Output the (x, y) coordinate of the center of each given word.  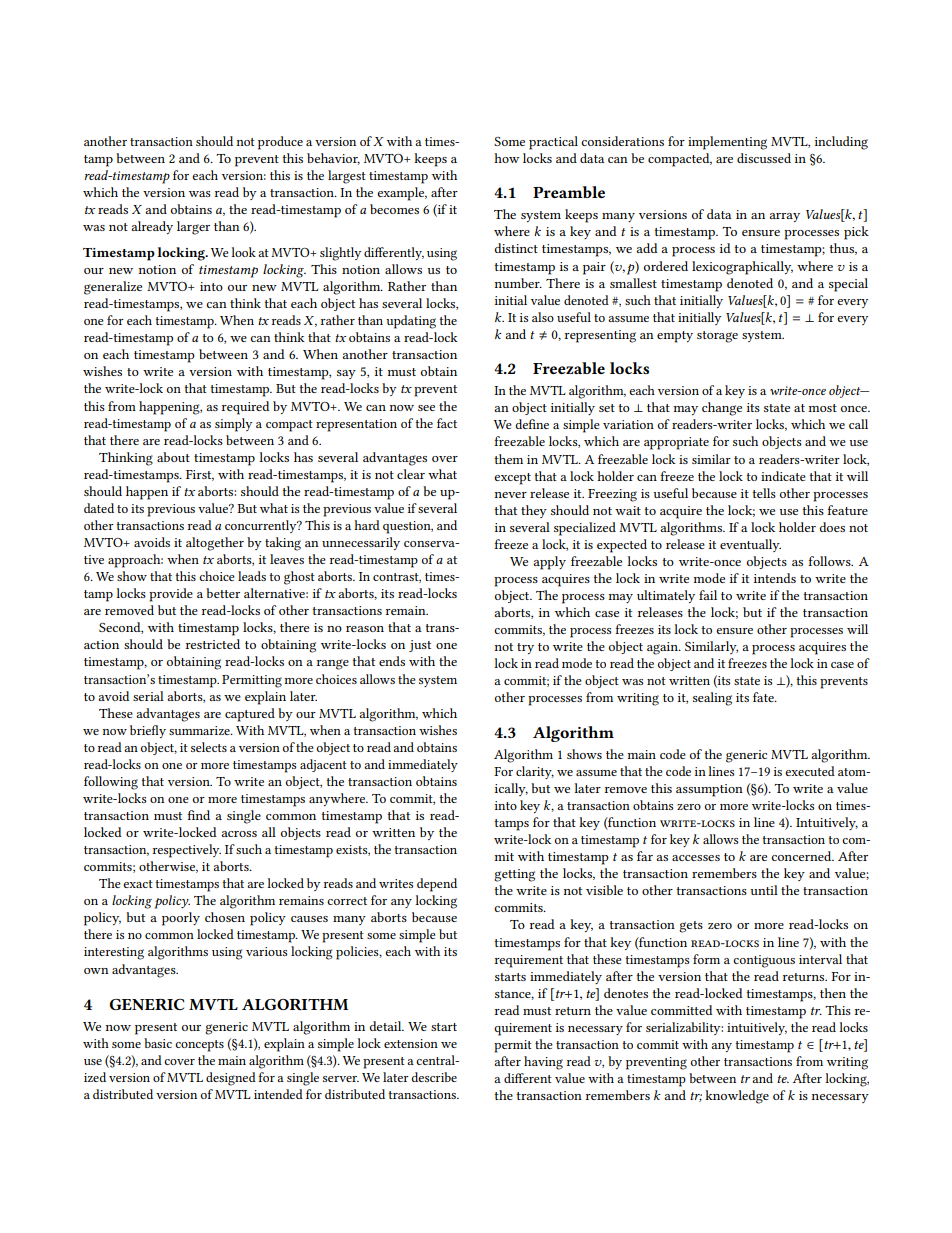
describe (434, 1077)
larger (193, 228)
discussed (764, 158)
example (402, 194)
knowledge (737, 1097)
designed (231, 1079)
